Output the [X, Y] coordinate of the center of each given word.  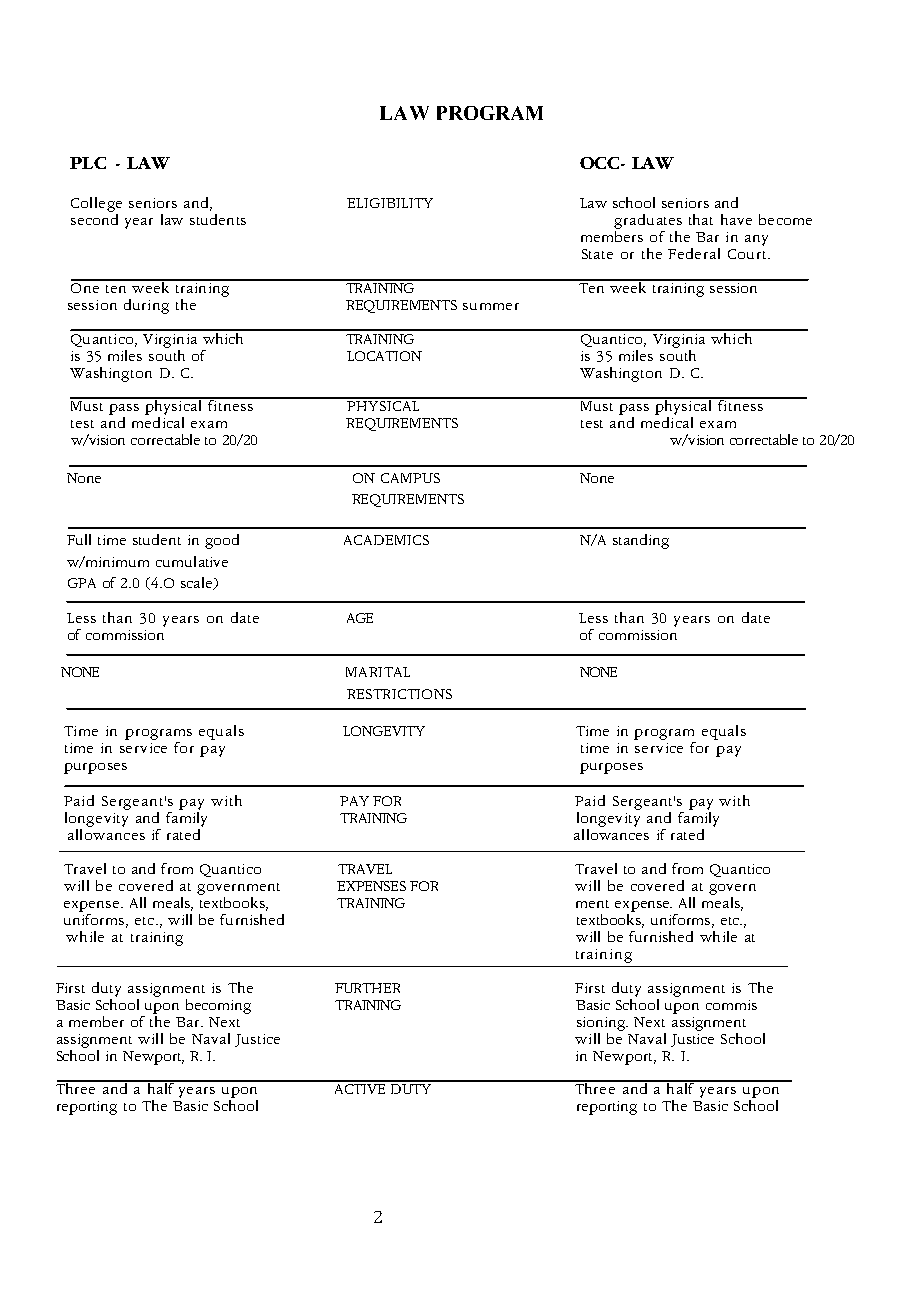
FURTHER [367, 988]
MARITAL [378, 672]
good [222, 541]
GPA [82, 583]
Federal [694, 253]
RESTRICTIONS [399, 694]
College [96, 204]
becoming [218, 1006]
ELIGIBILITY [390, 203]
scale [198, 583]
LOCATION [384, 356]
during [146, 306]
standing [641, 541]
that [701, 219]
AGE [360, 618]
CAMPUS [410, 478]
